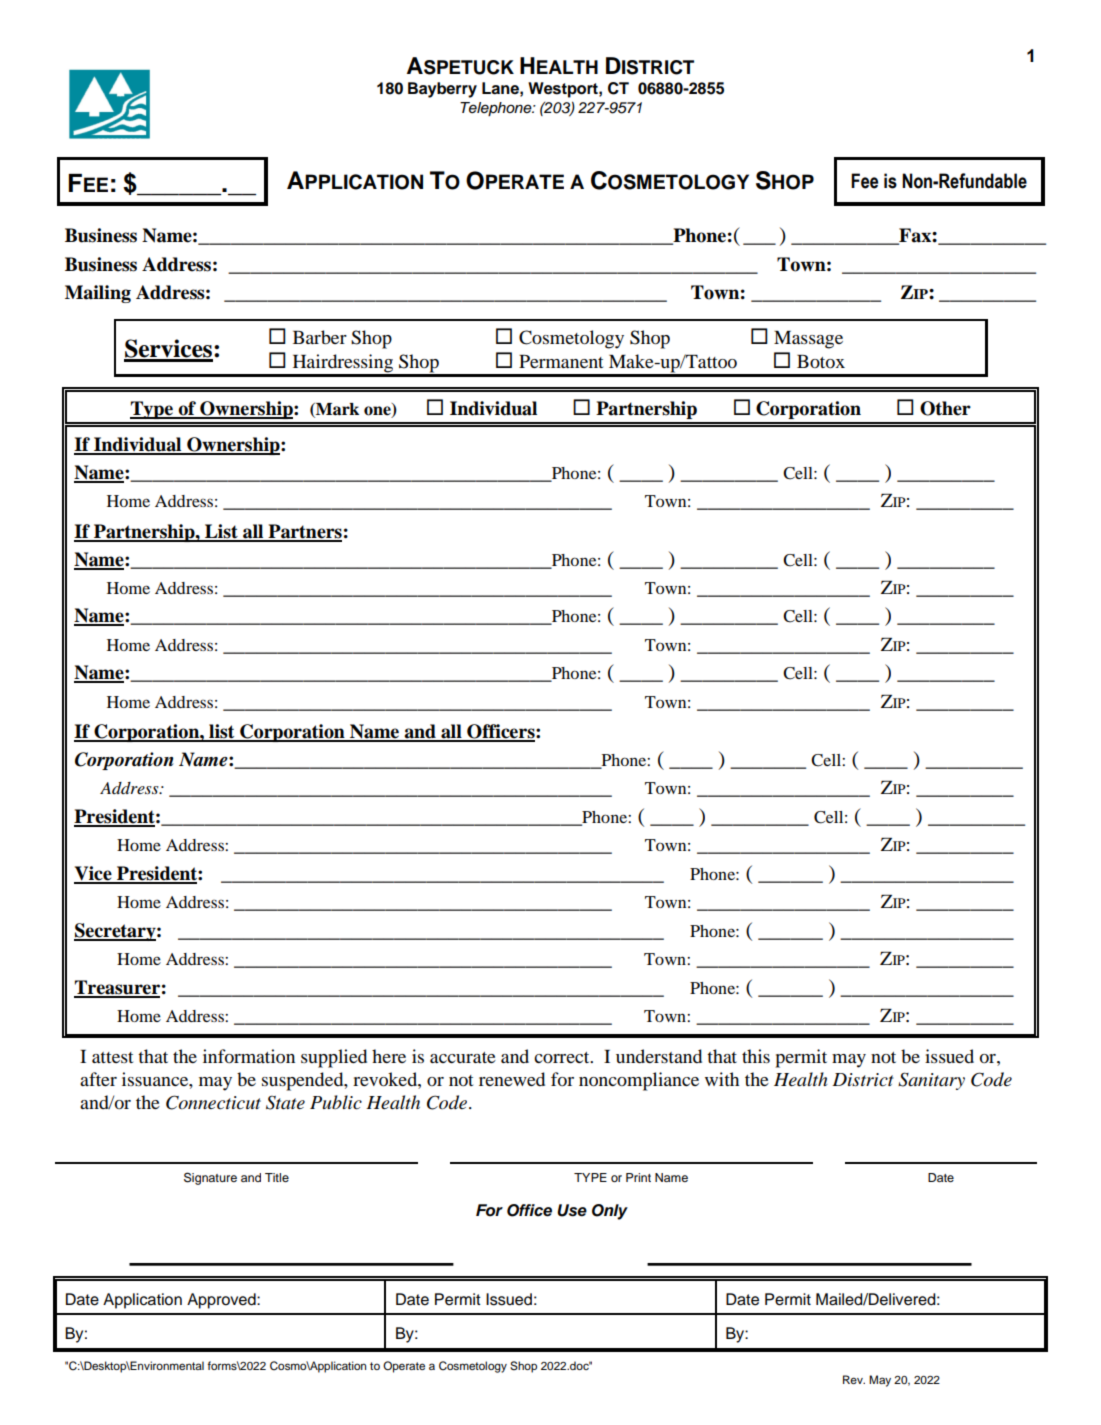  I want to click on Use, so click(572, 1210).
